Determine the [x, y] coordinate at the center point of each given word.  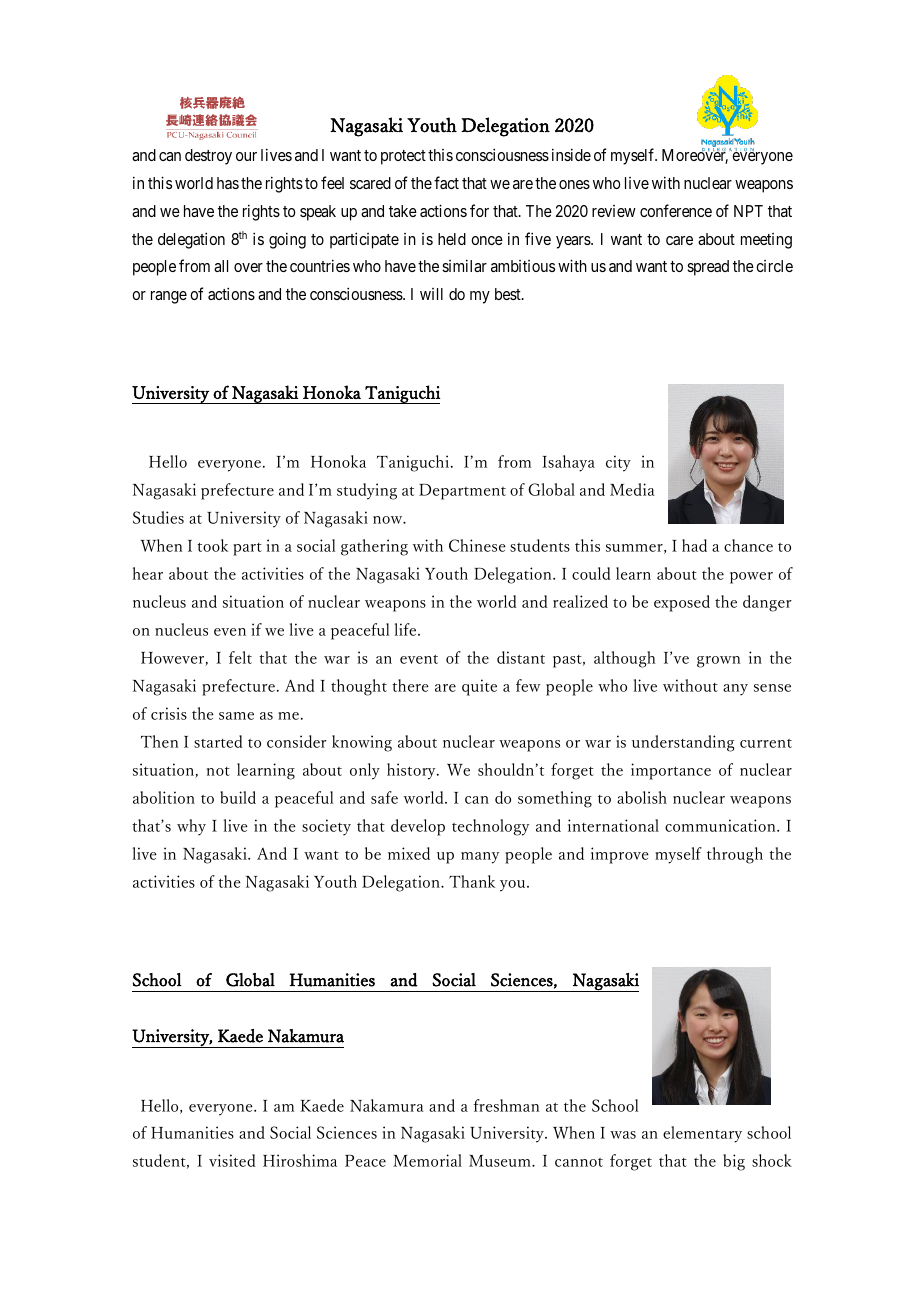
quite [479, 687]
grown [718, 662]
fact [446, 182]
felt [240, 657]
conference [676, 210]
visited [232, 1160]
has [228, 183]
